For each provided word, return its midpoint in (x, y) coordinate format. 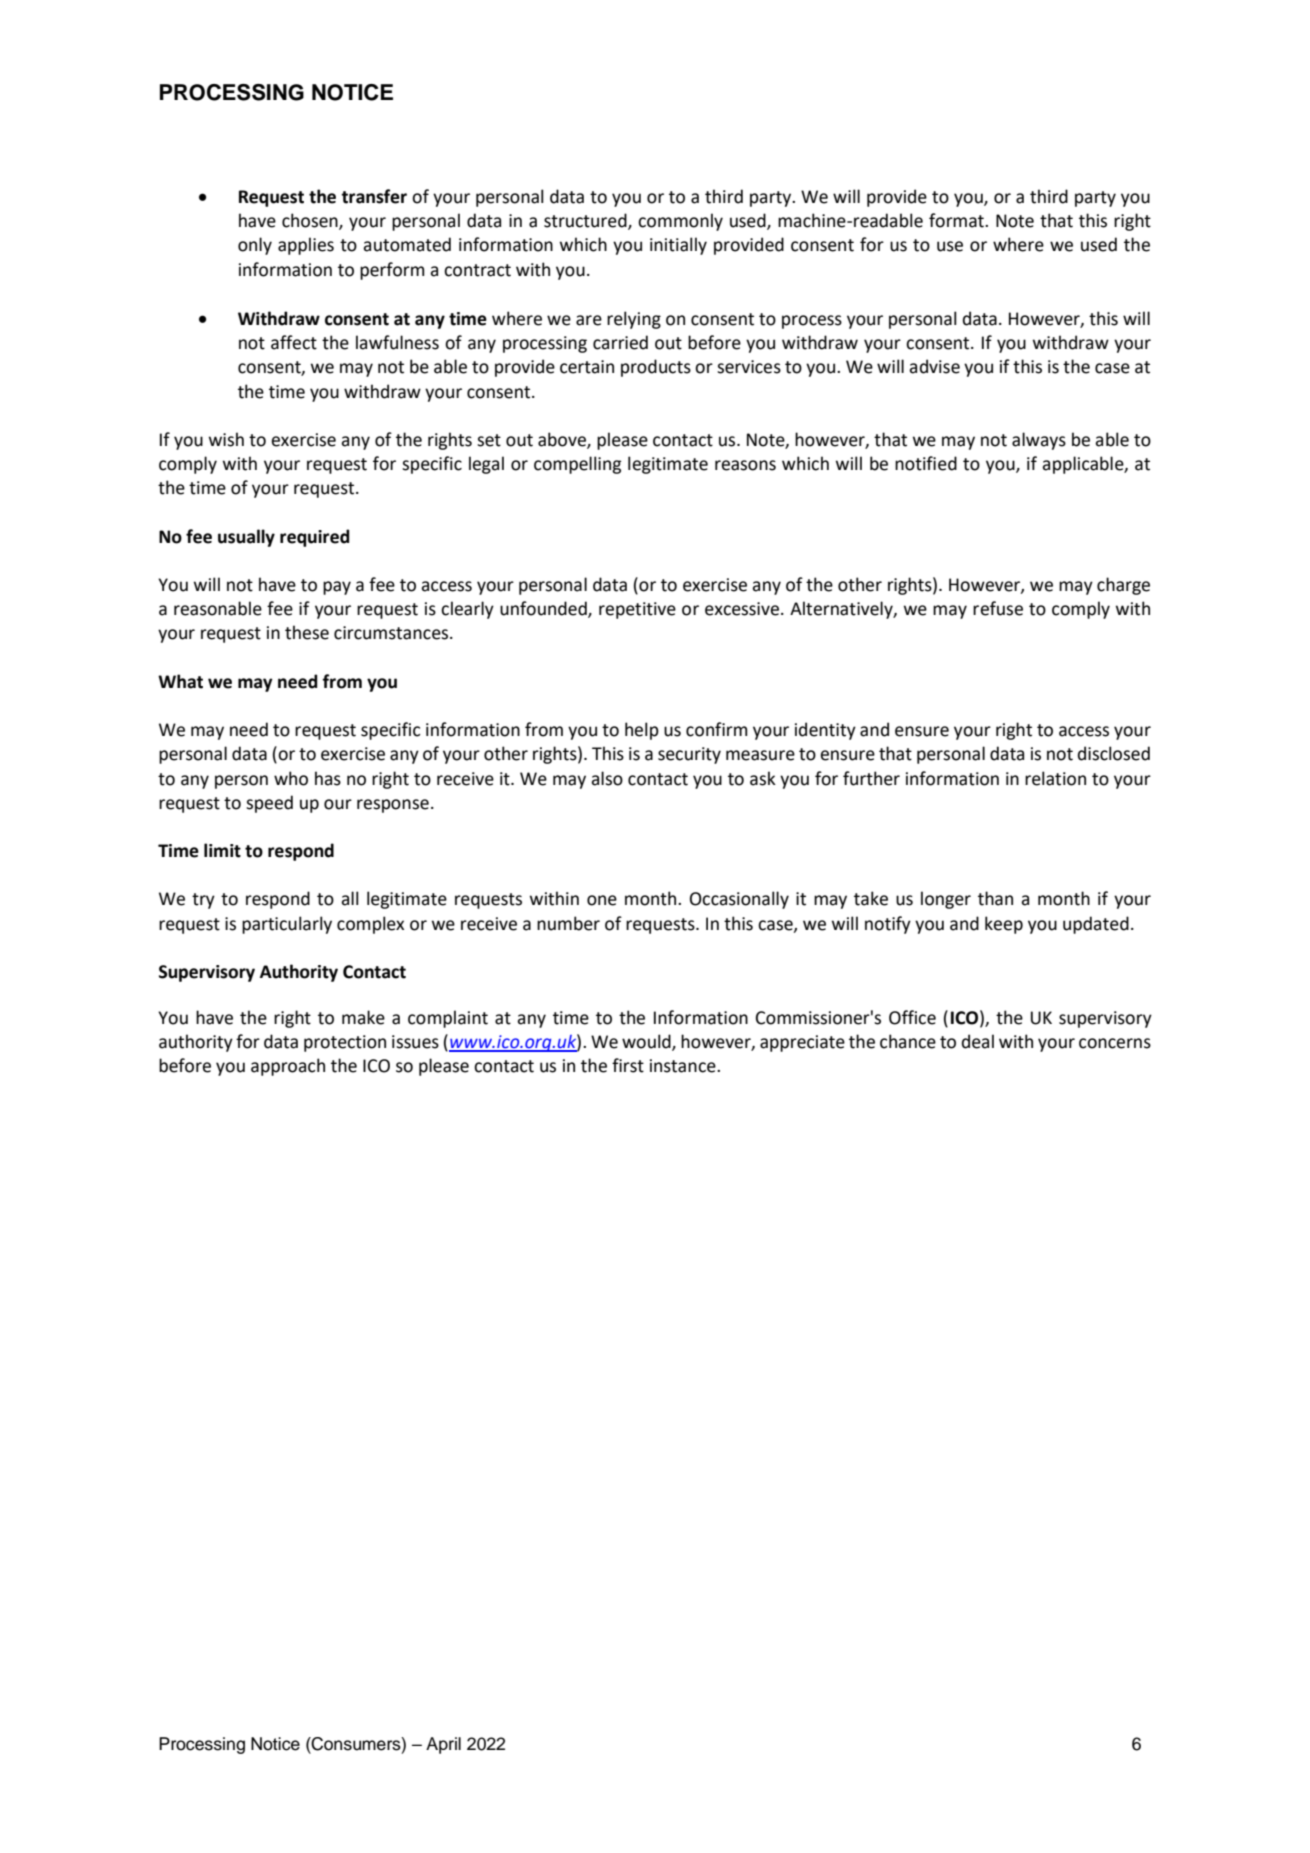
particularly (287, 925)
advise (934, 366)
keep (1004, 925)
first (628, 1065)
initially (678, 246)
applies (306, 246)
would (647, 1042)
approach (288, 1067)
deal (978, 1041)
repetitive (637, 610)
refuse (998, 608)
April (443, 1745)
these (307, 632)
